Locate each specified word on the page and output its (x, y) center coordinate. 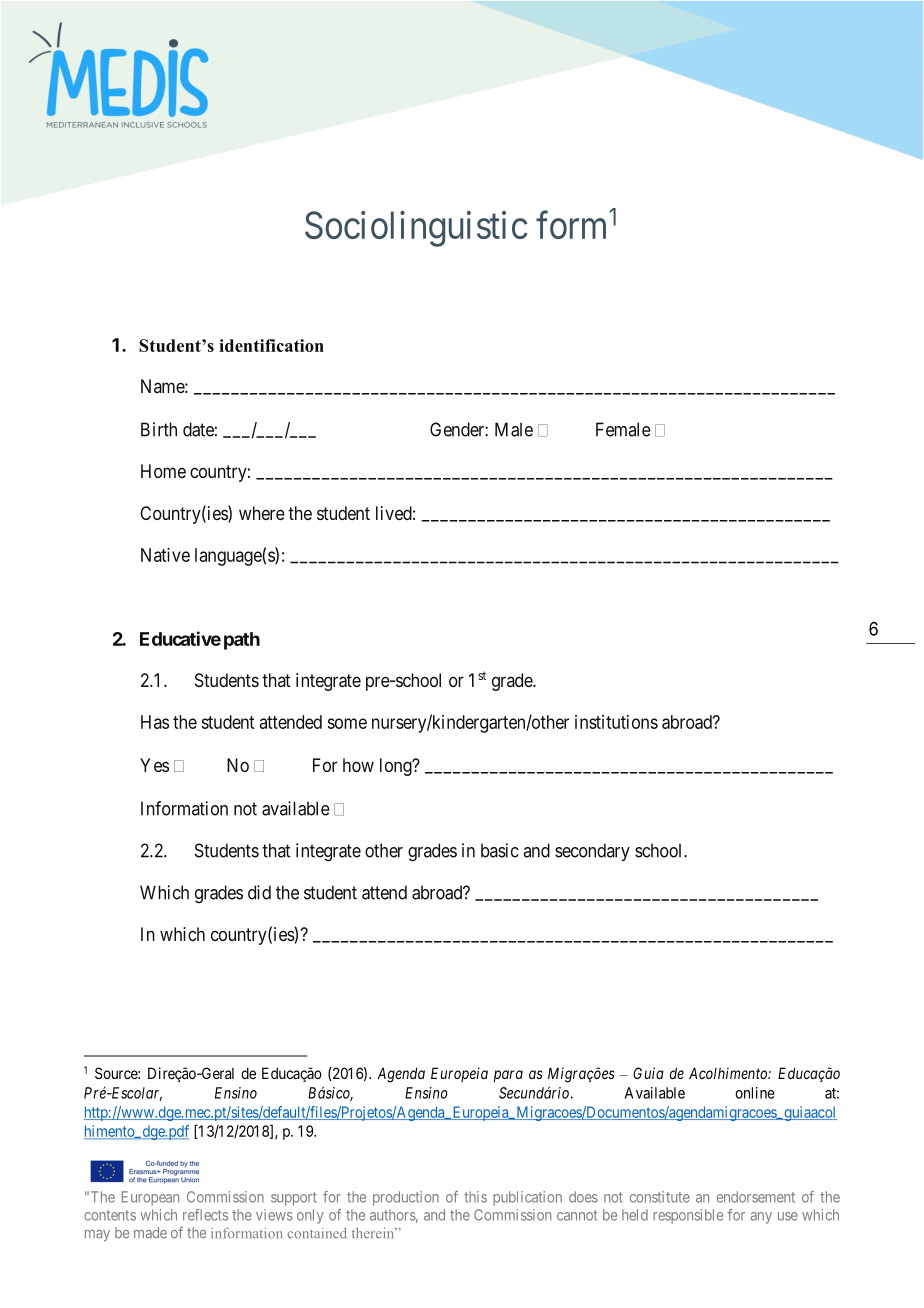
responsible (688, 1216)
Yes (154, 765)
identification (271, 345)
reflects (205, 1215)
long (397, 767)
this (475, 1197)
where (262, 513)
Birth (159, 429)
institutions (616, 722)
